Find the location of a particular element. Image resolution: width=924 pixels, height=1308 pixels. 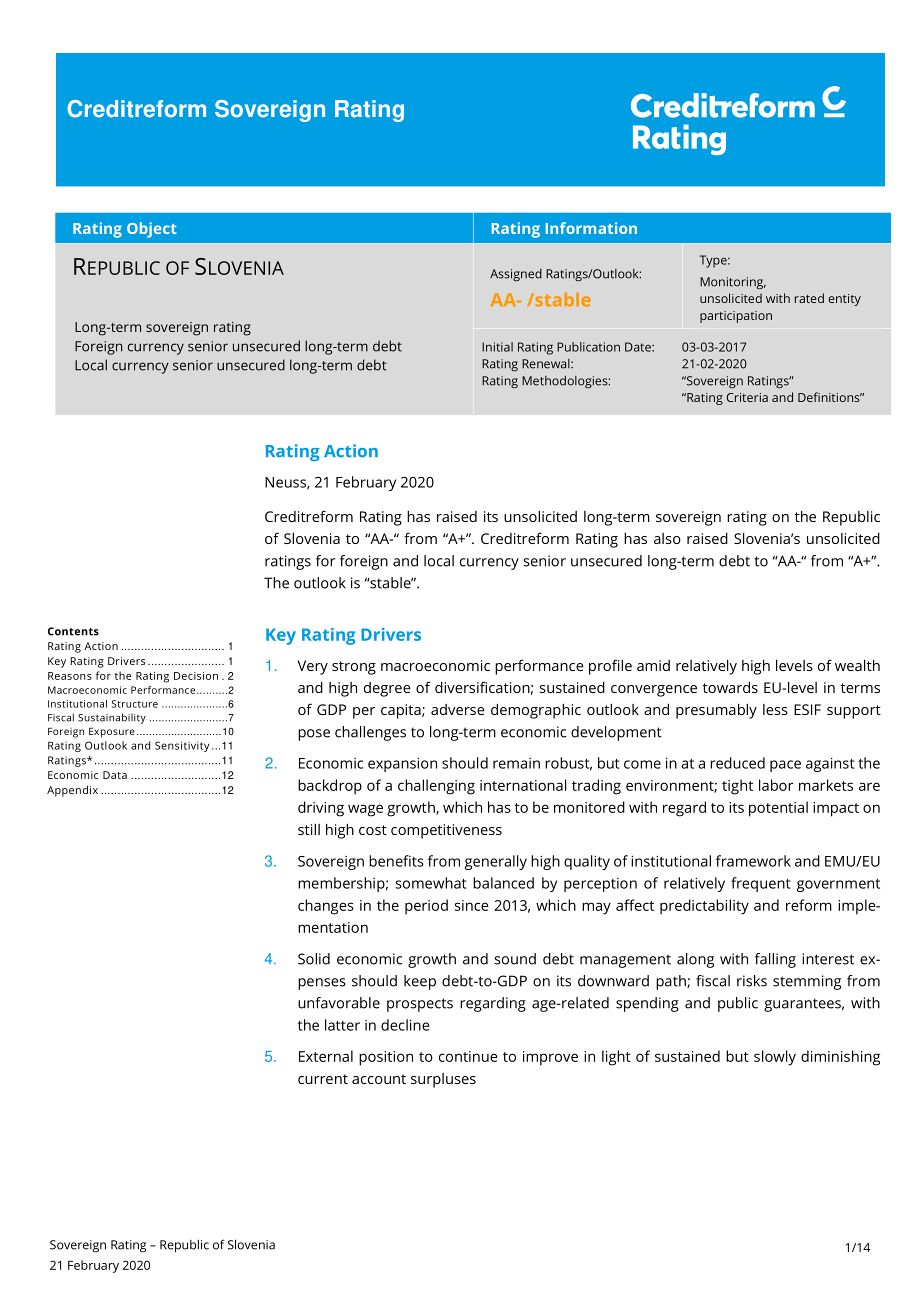

also is located at coordinates (667, 538).
